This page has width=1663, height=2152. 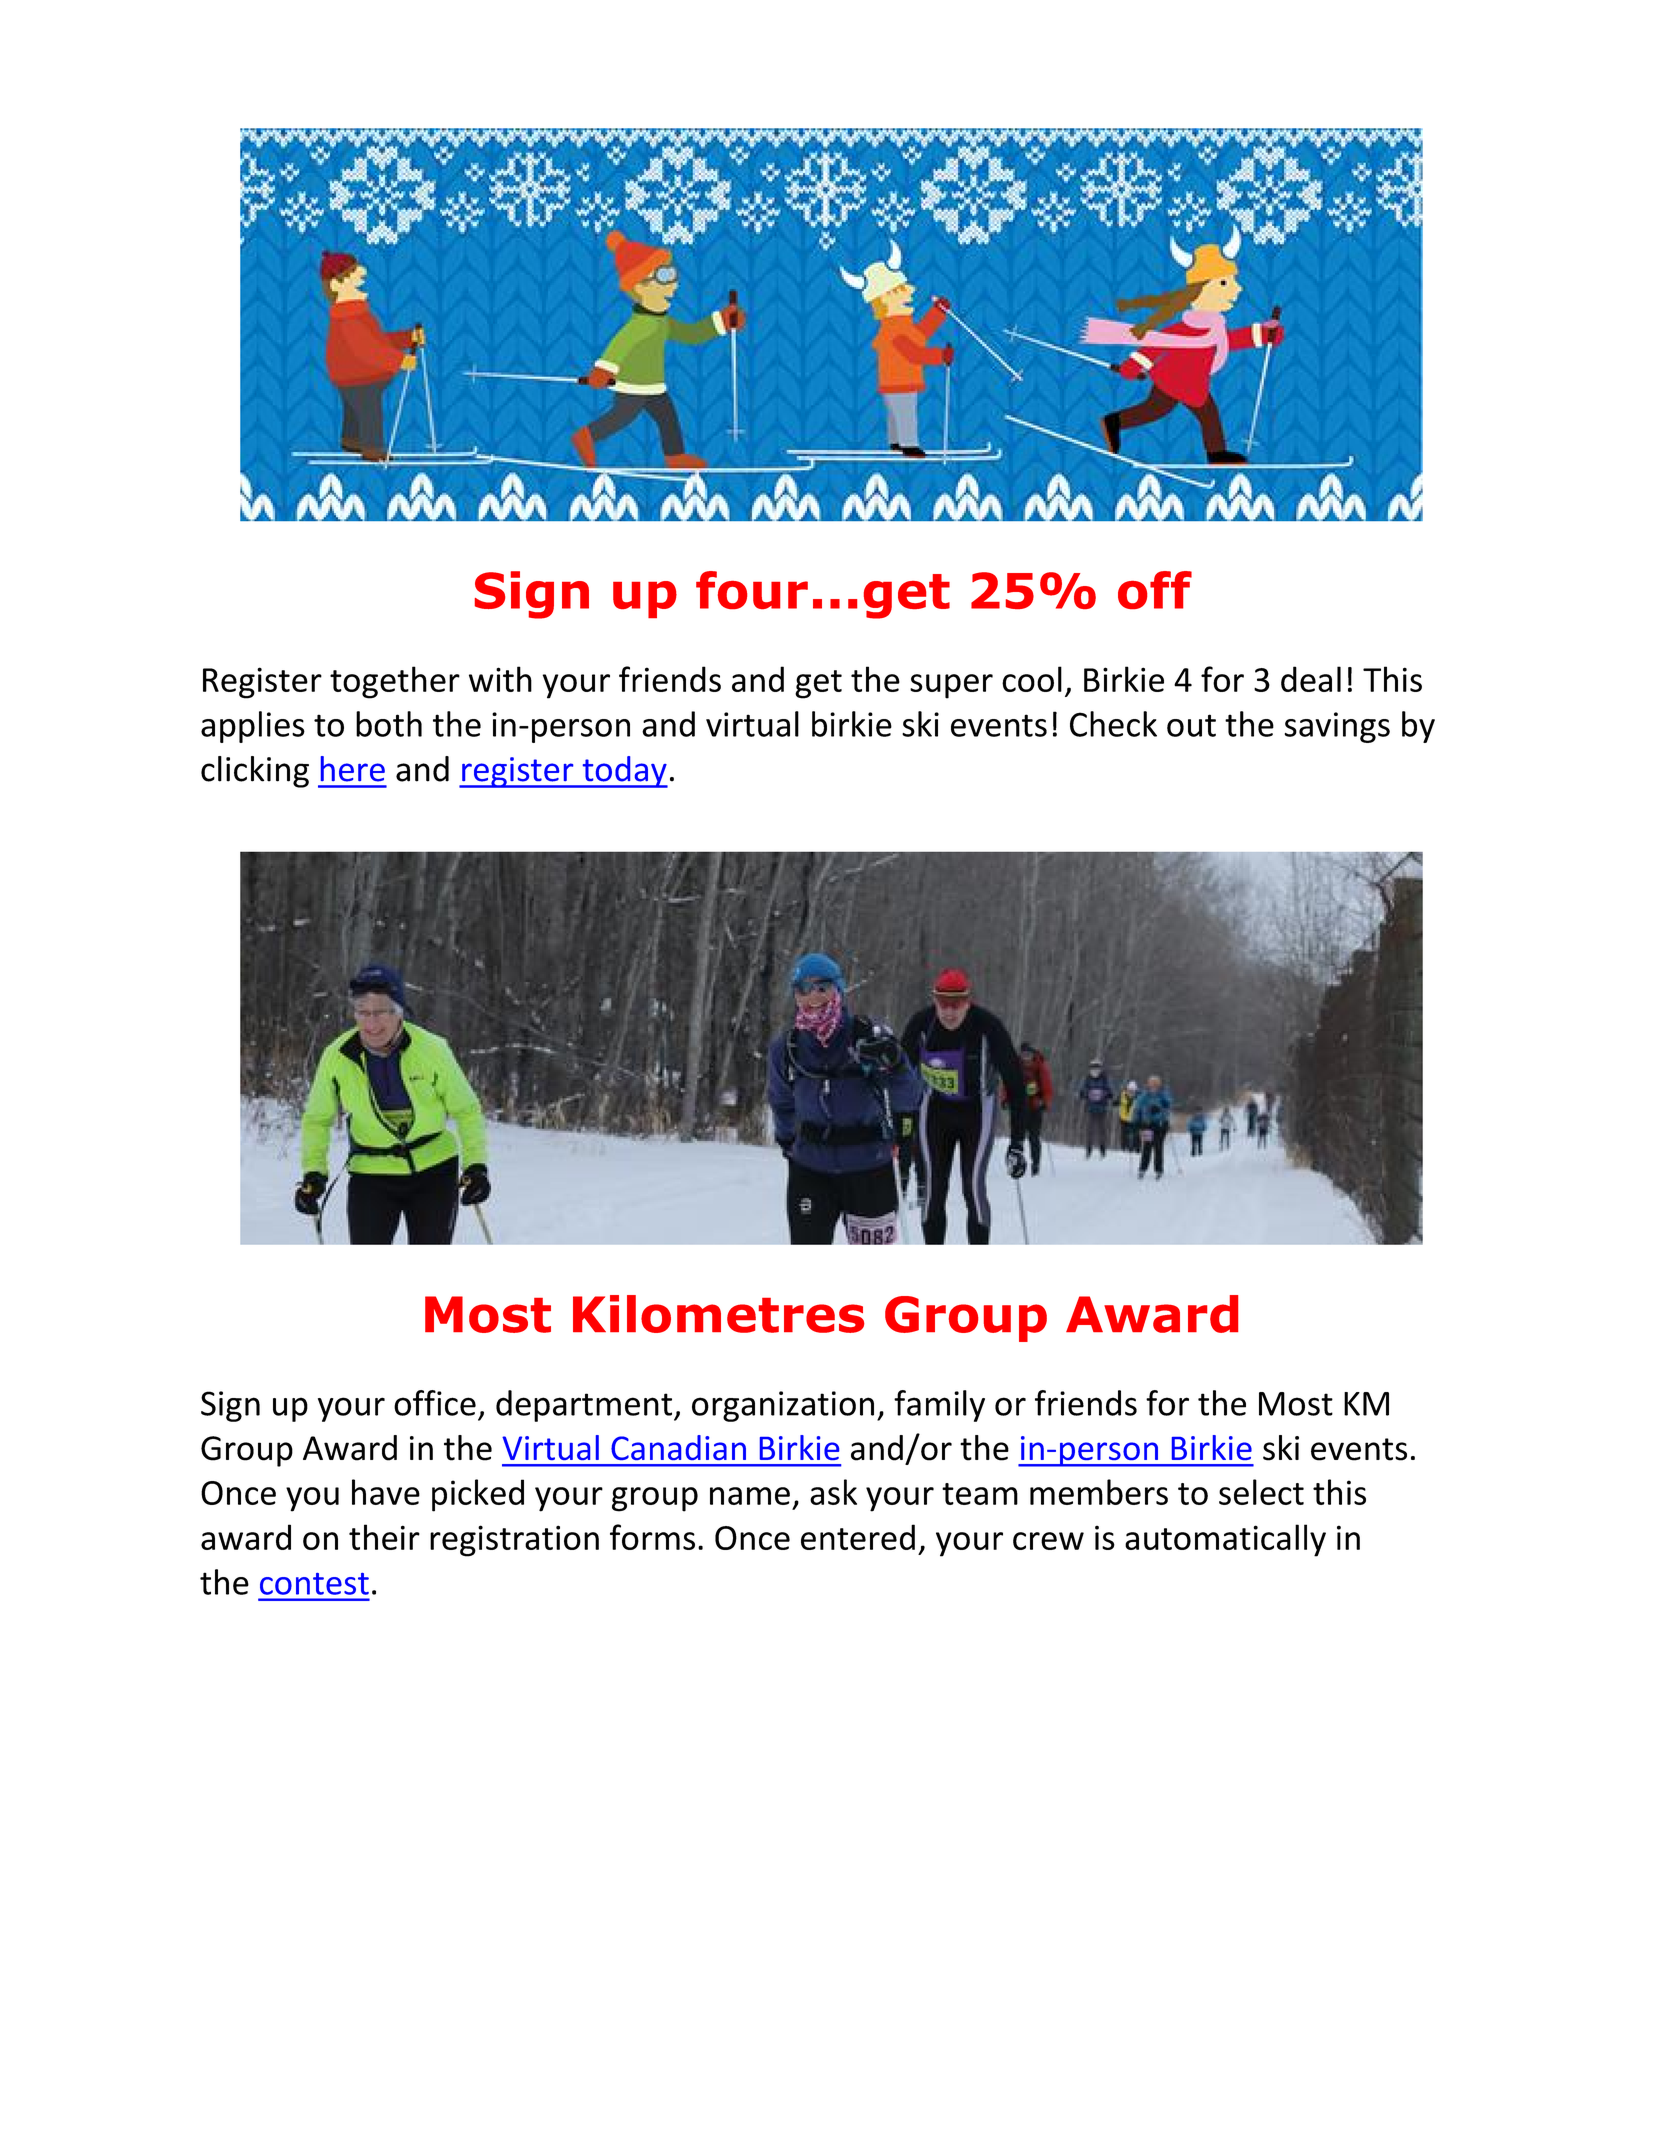 What do you see at coordinates (783, 1406) in the page?
I see `organization` at bounding box center [783, 1406].
